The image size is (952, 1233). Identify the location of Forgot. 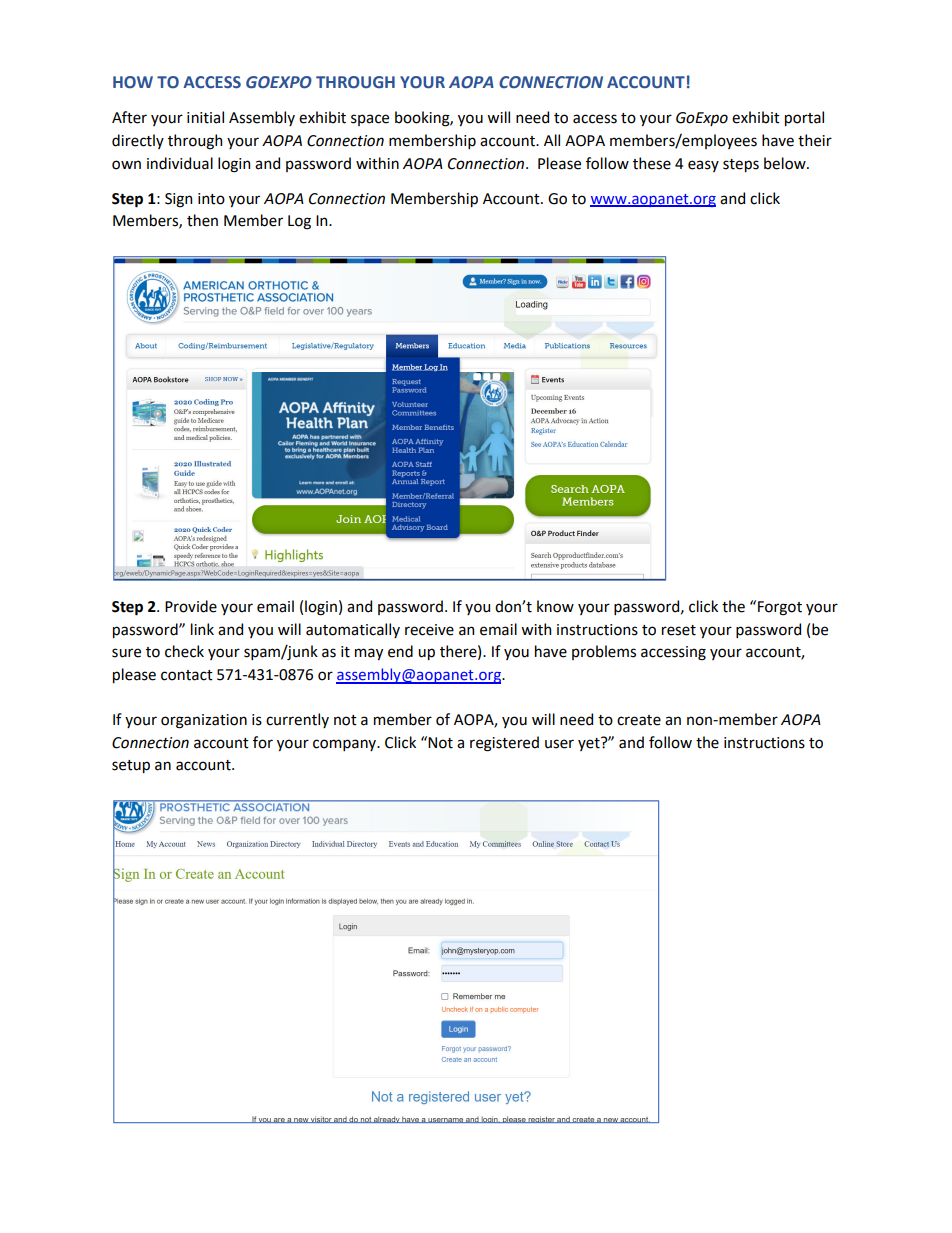
(780, 608).
